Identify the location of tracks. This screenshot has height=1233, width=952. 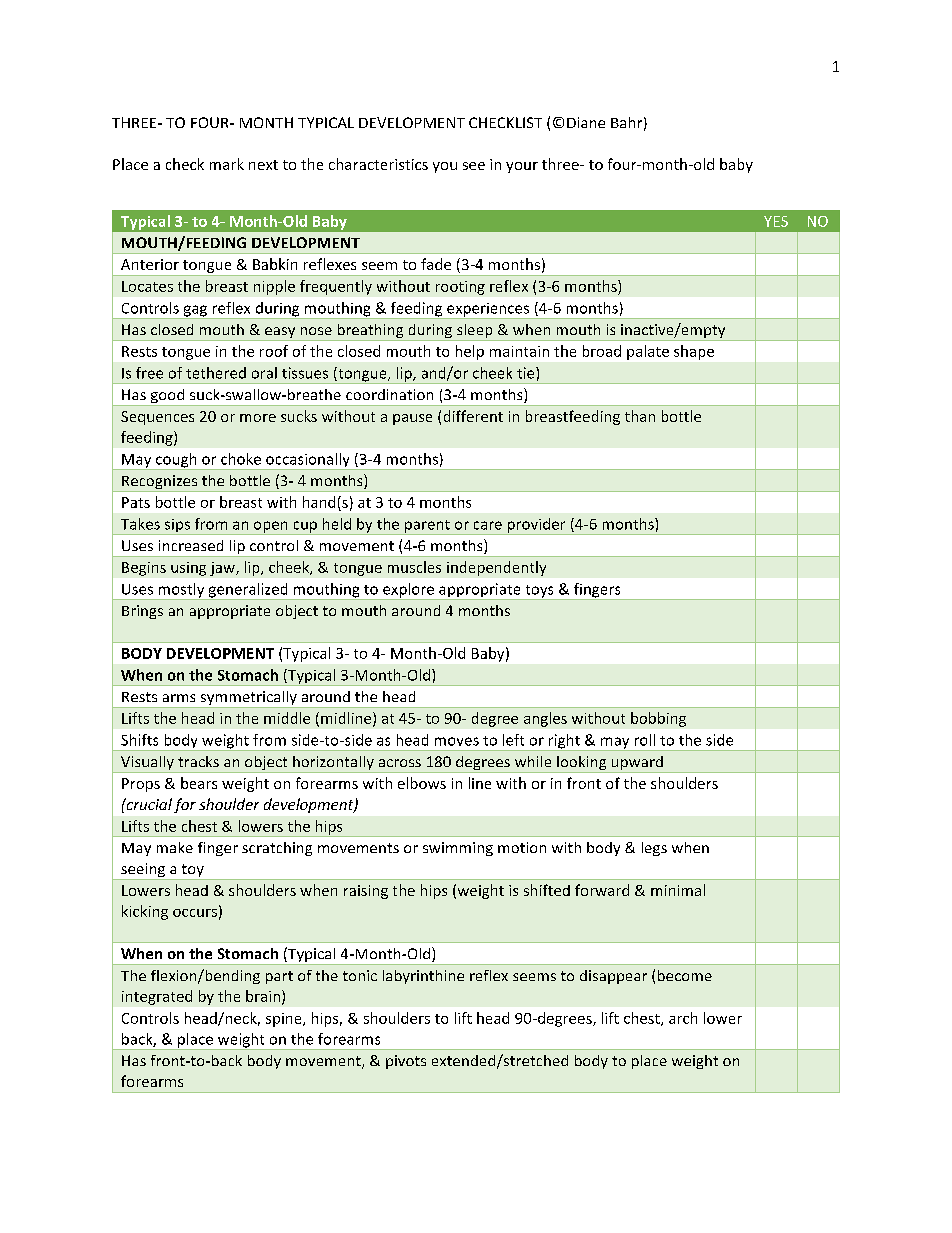
(198, 761).
